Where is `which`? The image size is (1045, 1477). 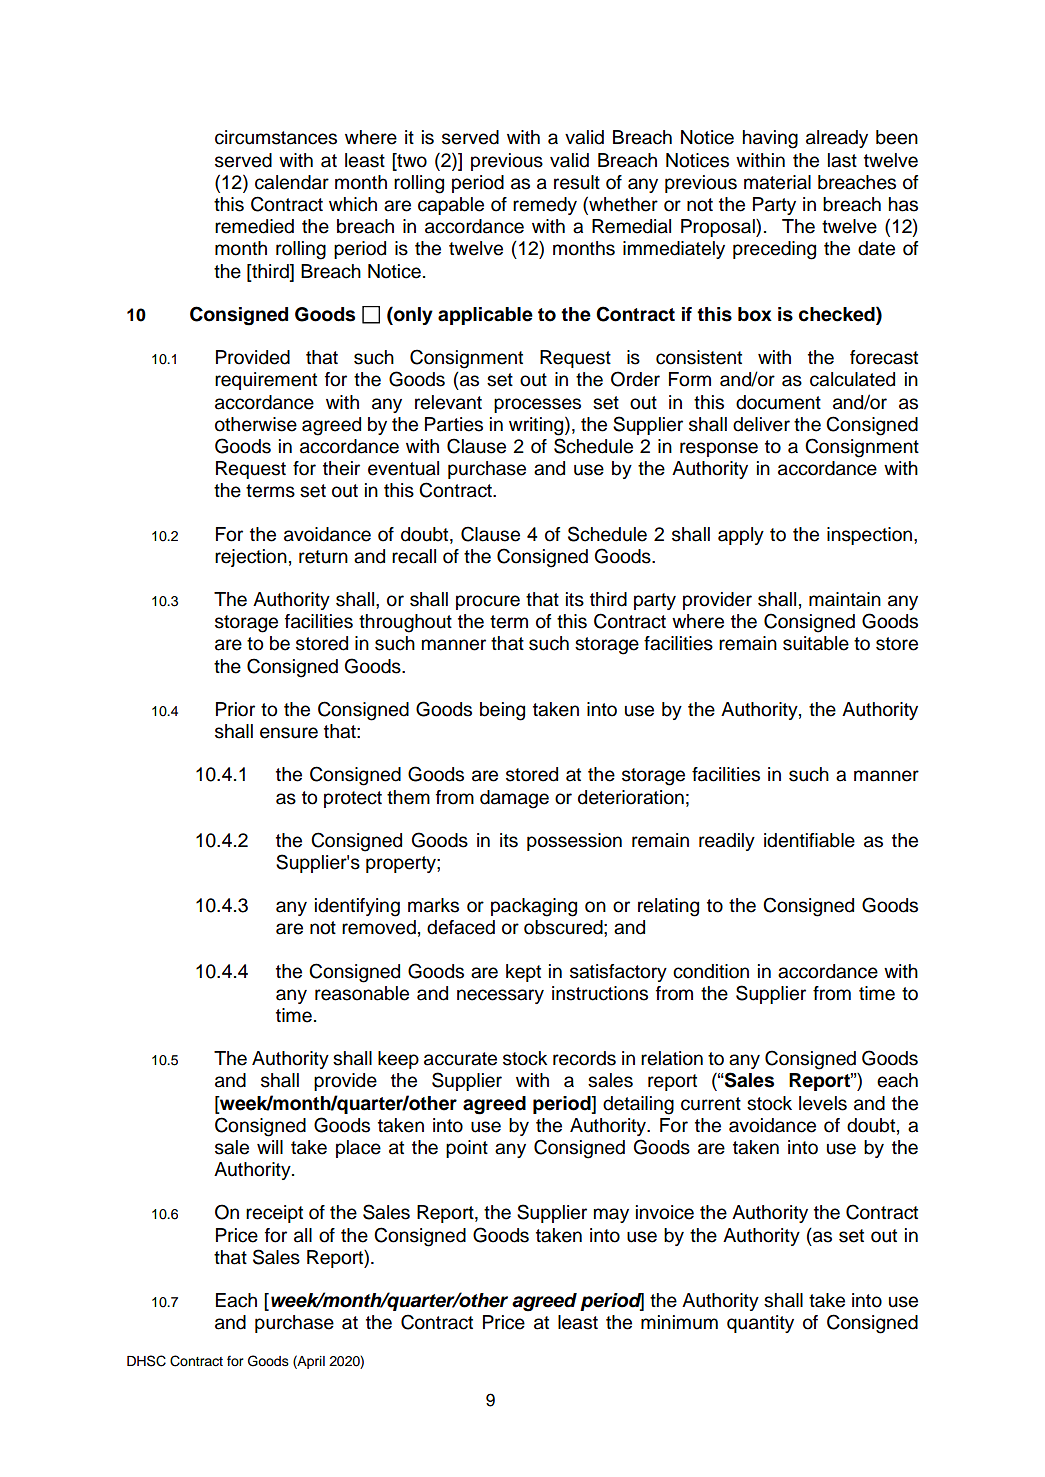
which is located at coordinates (353, 204).
